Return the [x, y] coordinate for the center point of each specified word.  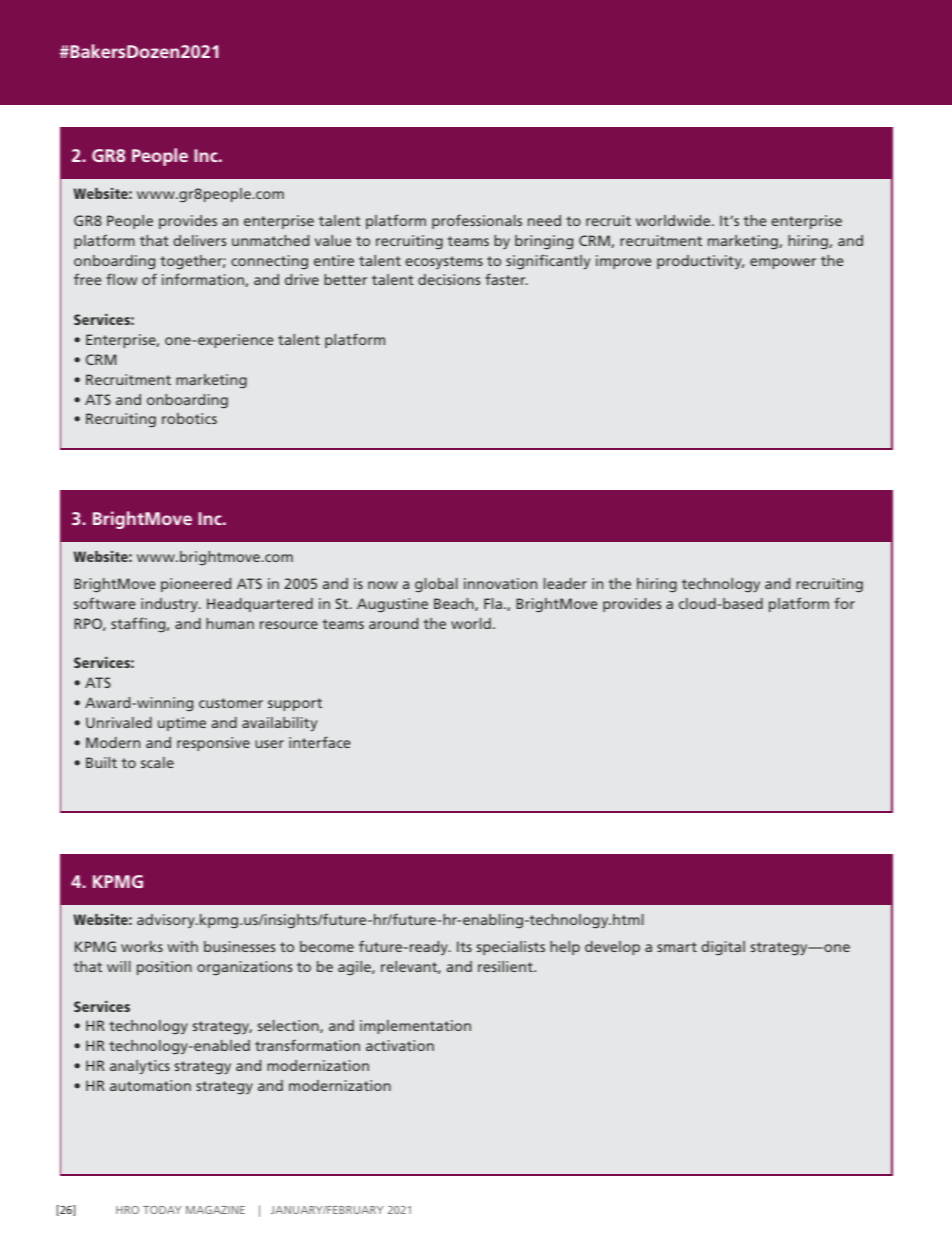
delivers [199, 240]
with [182, 946]
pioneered [196, 585]
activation [400, 1045]
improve [623, 262]
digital [723, 948]
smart [677, 947]
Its [464, 946]
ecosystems [444, 262]
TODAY [162, 1210]
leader [565, 583]
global [436, 585]
